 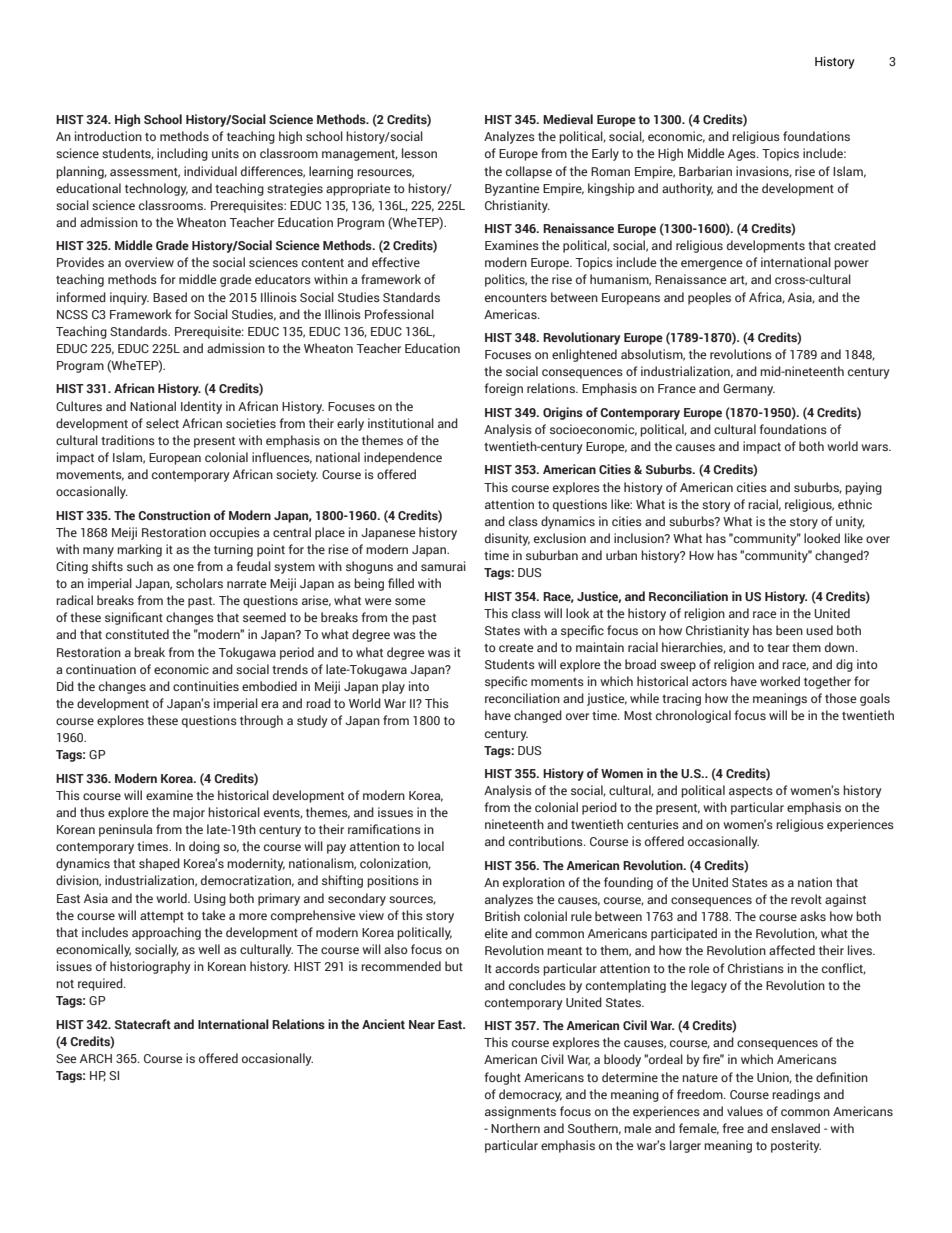 I want to click on worked, so click(x=780, y=681).
